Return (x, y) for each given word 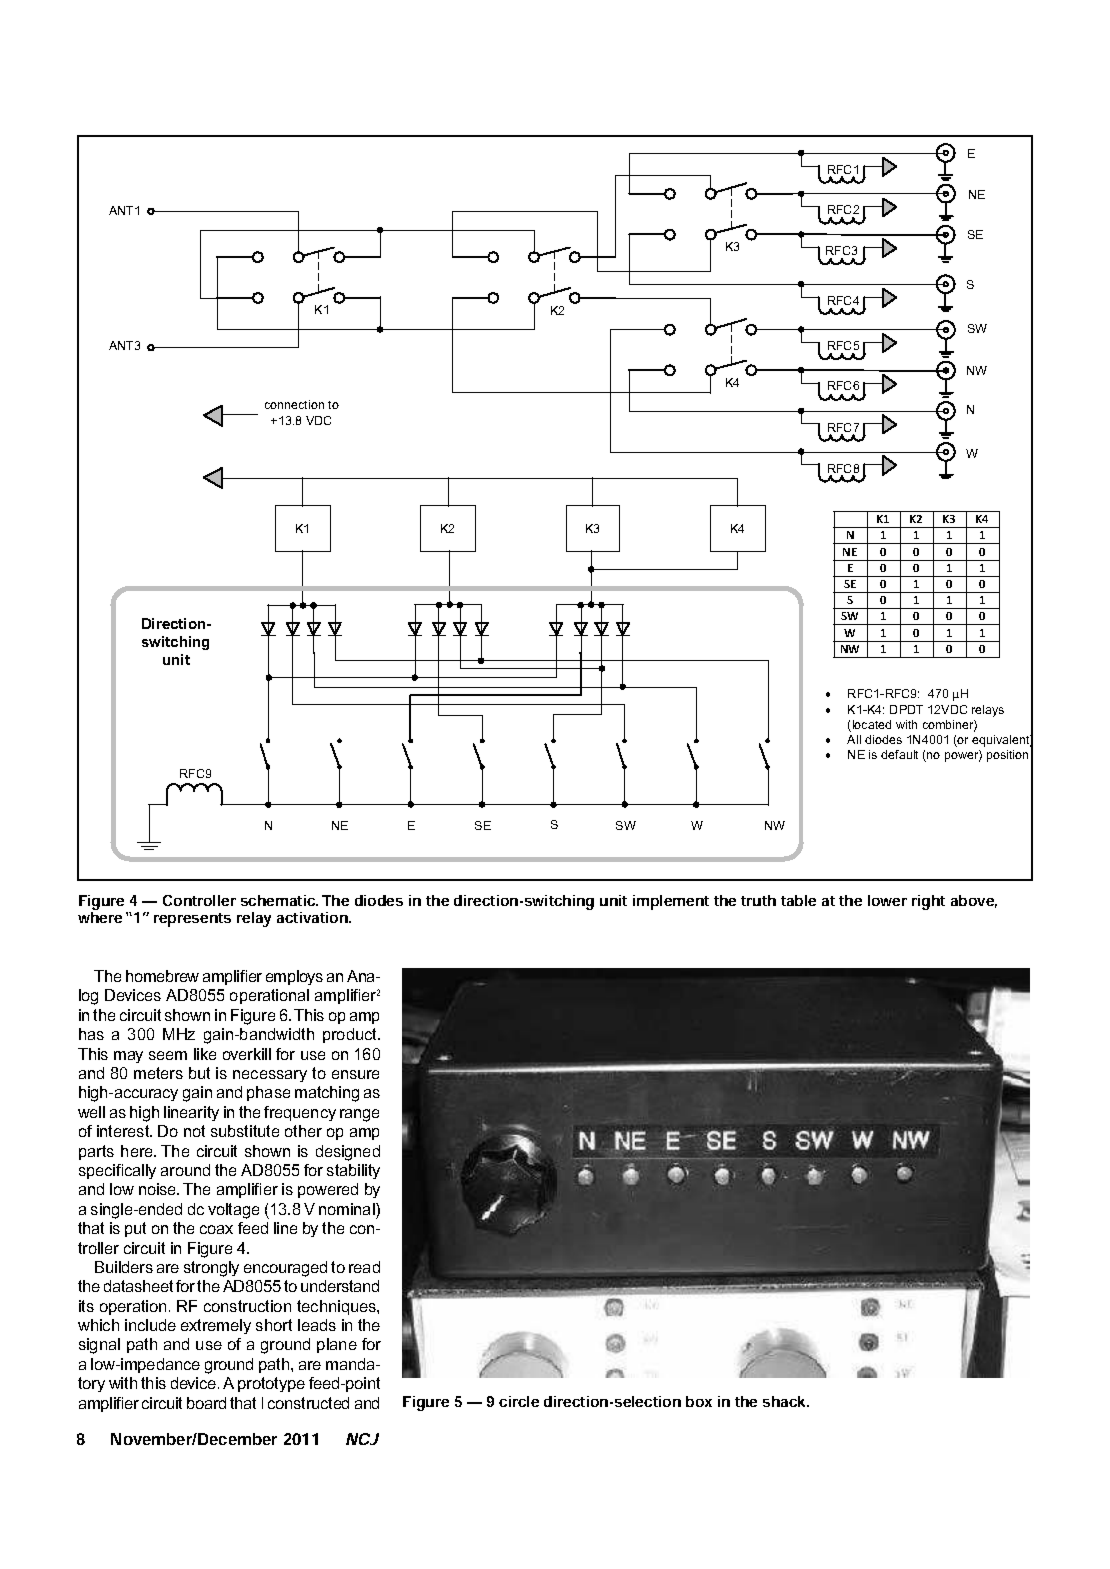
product (351, 1035)
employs (294, 977)
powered (328, 1190)
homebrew (162, 976)
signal (99, 1346)
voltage (233, 1211)
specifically (117, 1171)
